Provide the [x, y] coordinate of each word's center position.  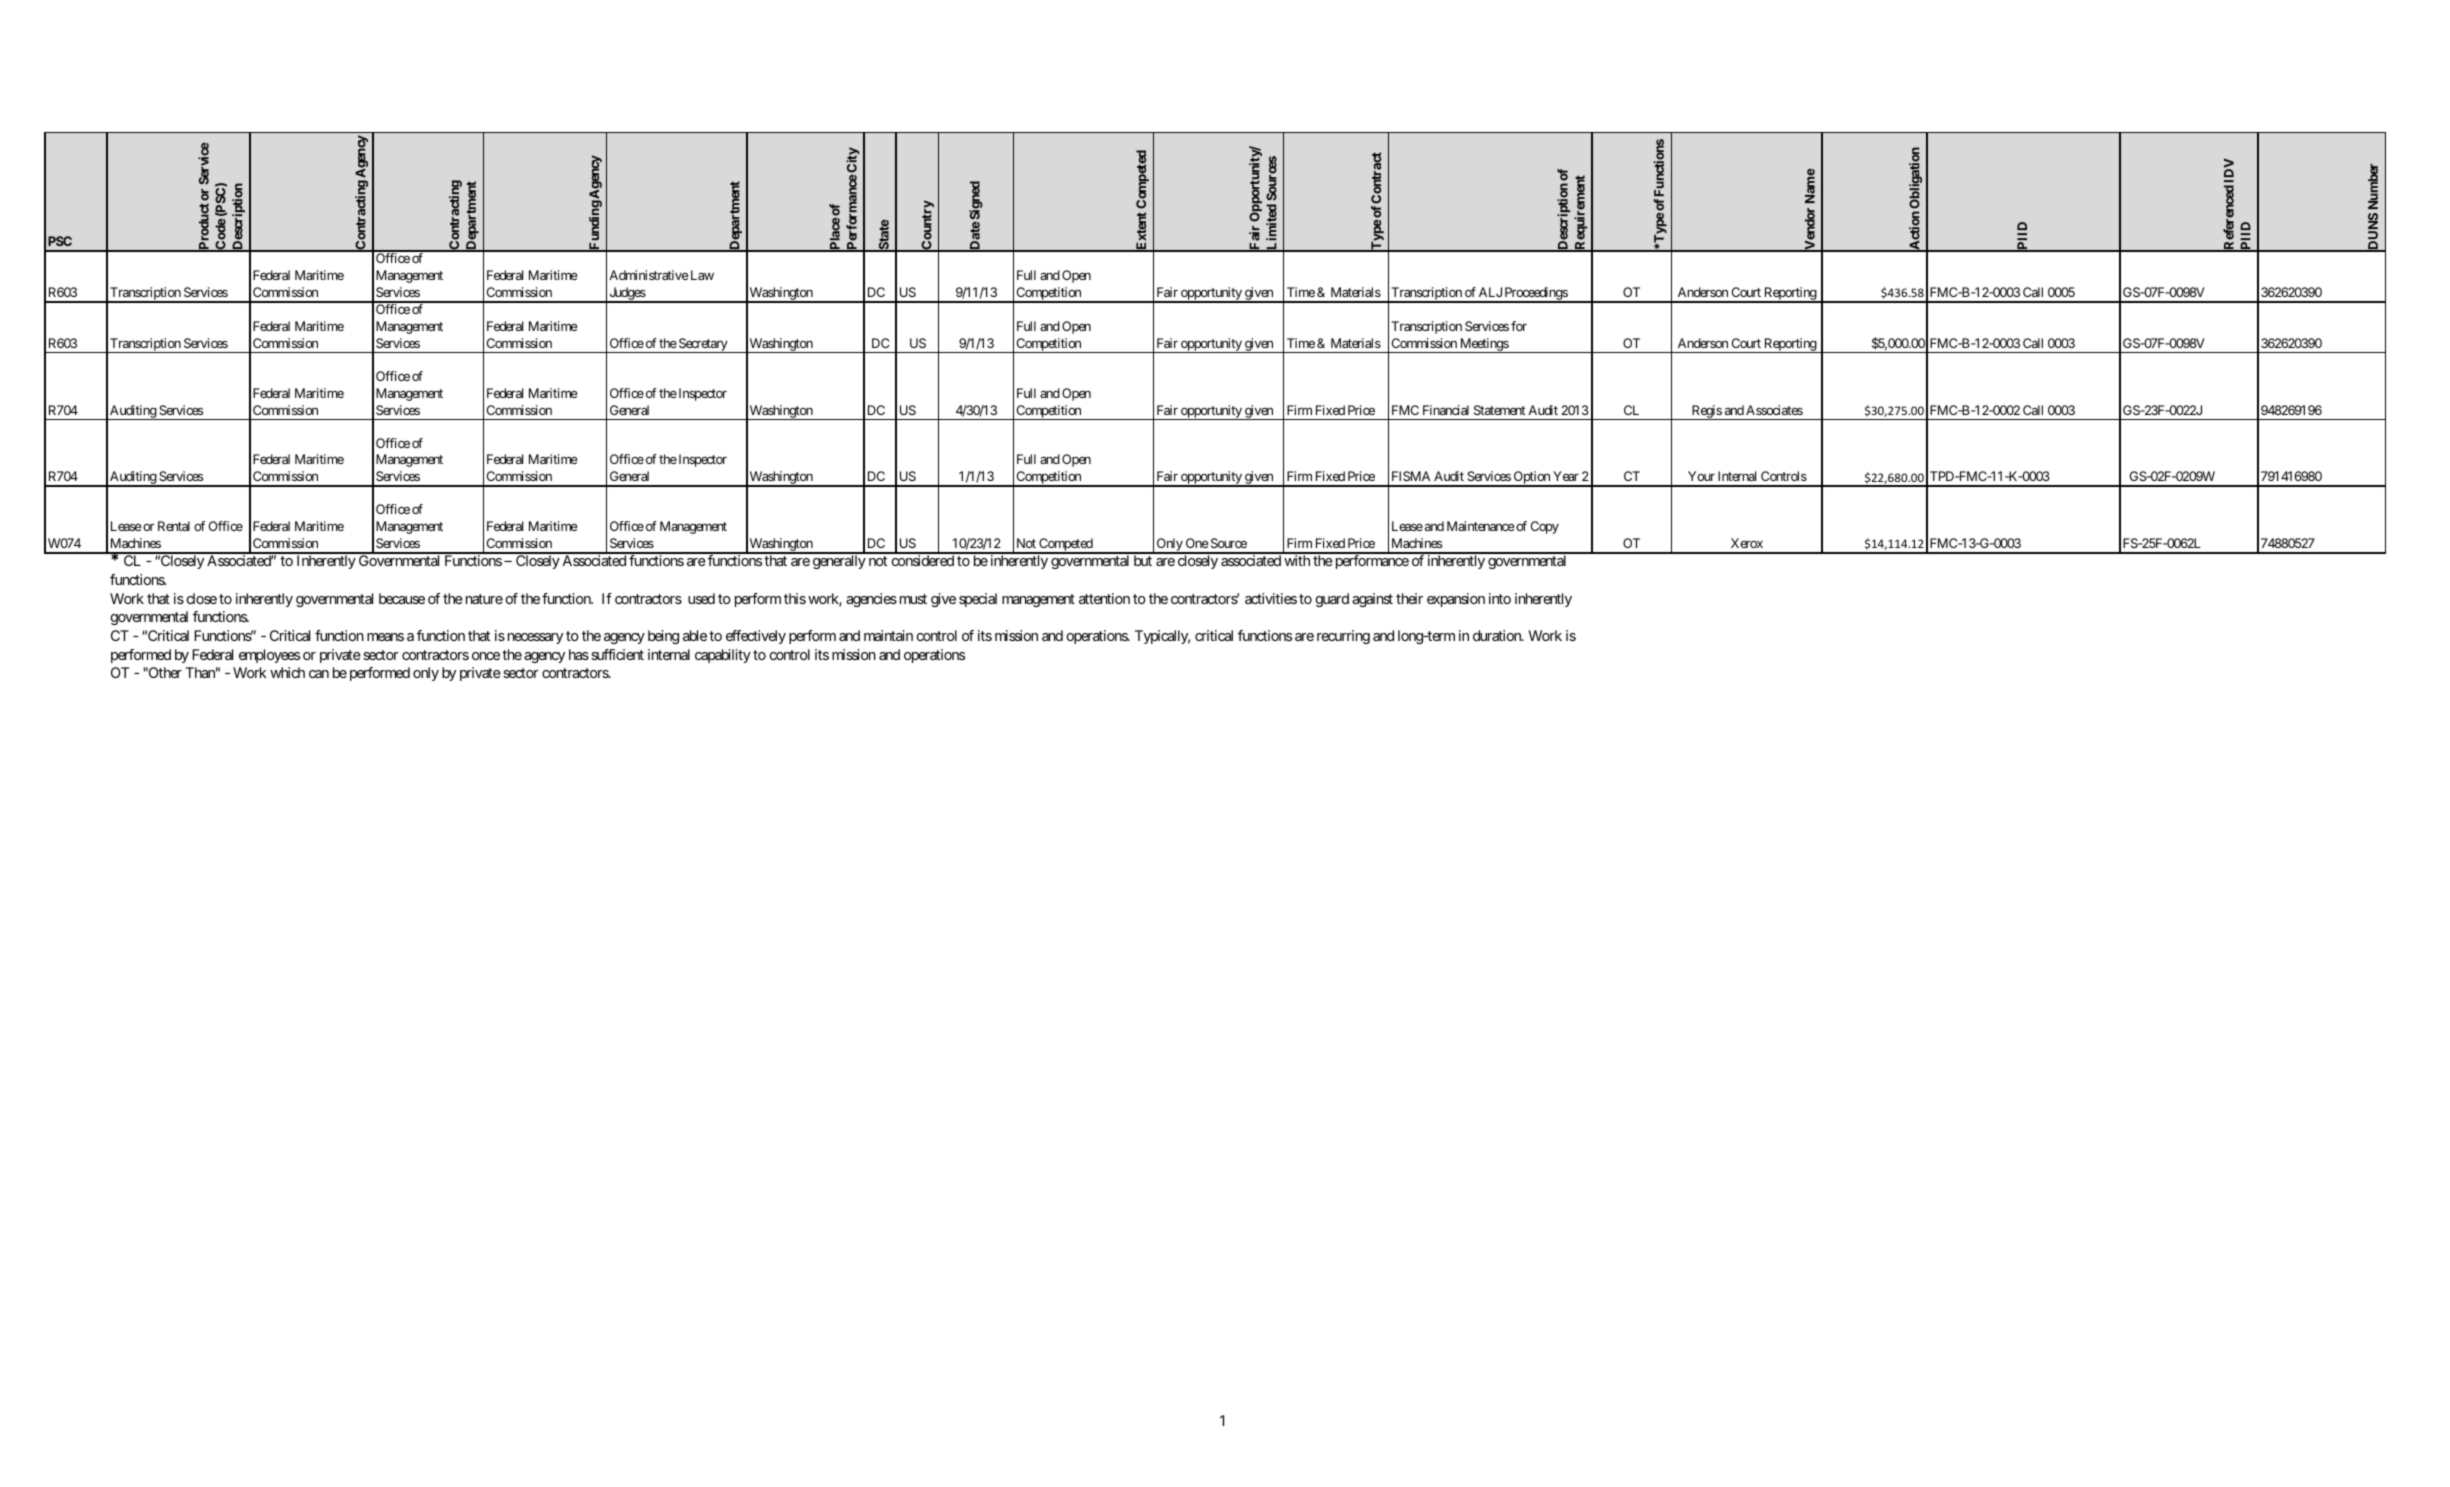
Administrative [649, 275]
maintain [888, 635]
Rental [174, 526]
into [1500, 598]
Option [1531, 479]
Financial [1446, 410]
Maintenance [1481, 526]
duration [1498, 635]
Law [701, 275]
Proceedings [1535, 295]
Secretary [703, 345]
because [402, 598]
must [913, 599]
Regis [1706, 412]
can [319, 674]
